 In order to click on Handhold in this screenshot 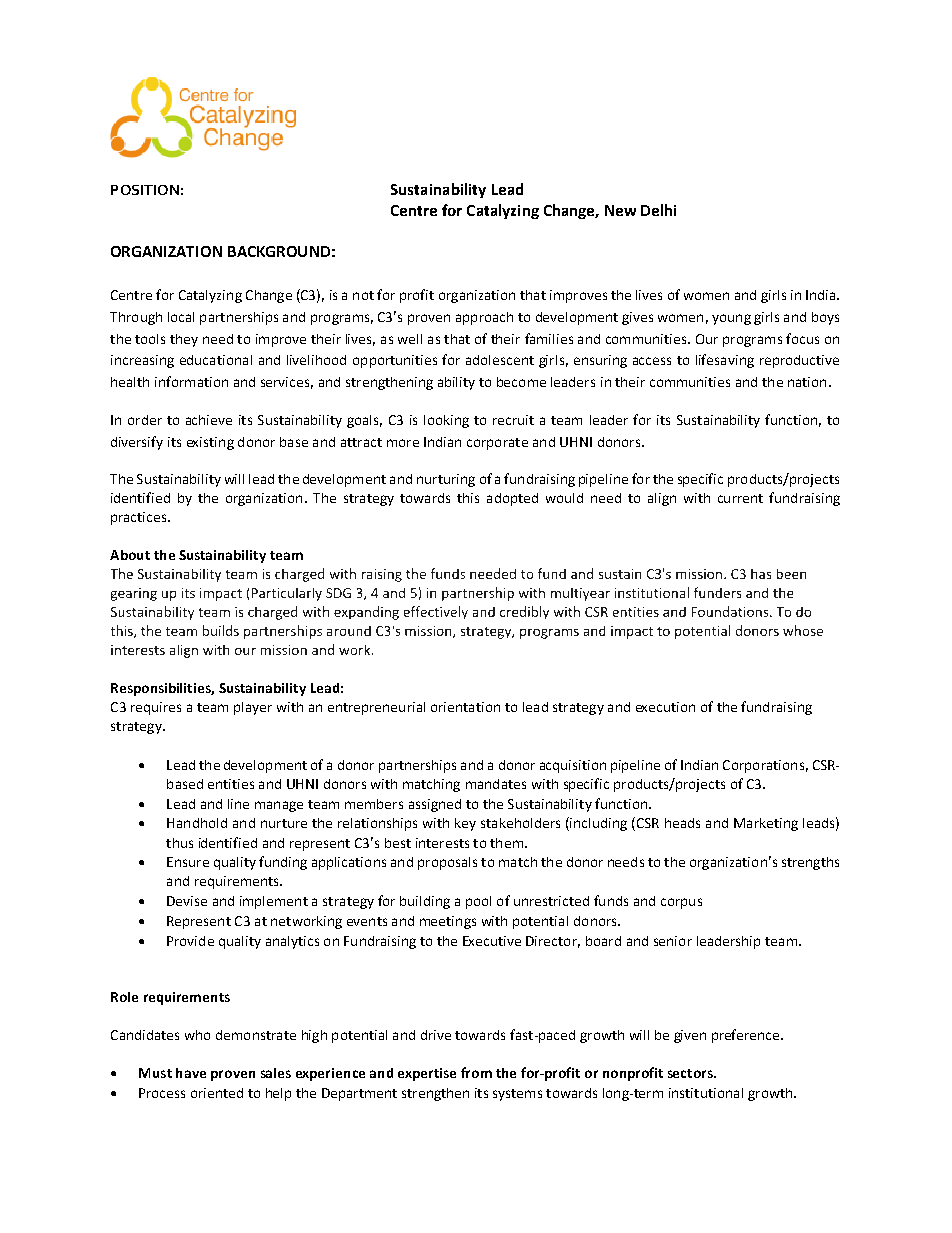, I will do `click(197, 823)`.
